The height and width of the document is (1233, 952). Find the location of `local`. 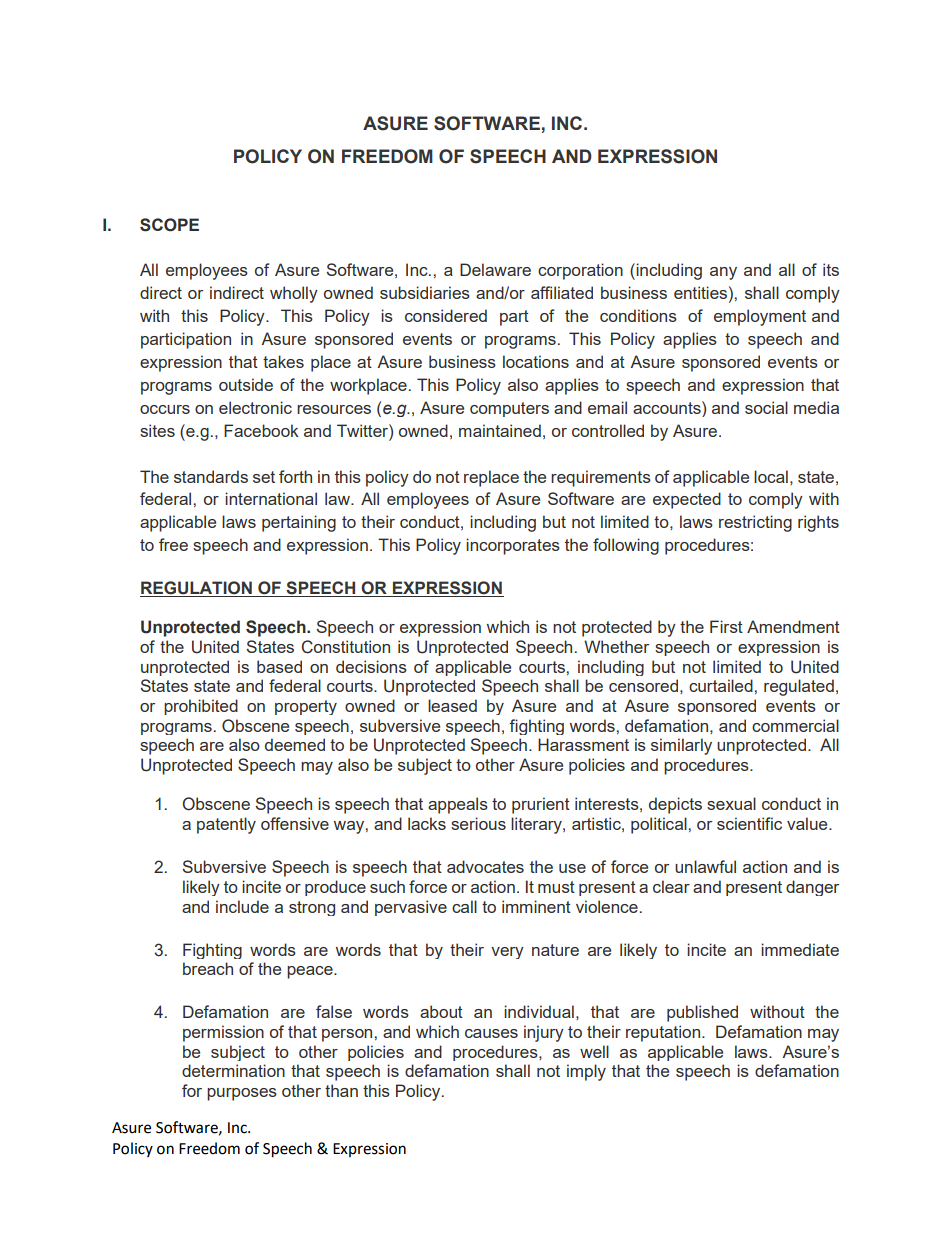

local is located at coordinates (771, 476).
